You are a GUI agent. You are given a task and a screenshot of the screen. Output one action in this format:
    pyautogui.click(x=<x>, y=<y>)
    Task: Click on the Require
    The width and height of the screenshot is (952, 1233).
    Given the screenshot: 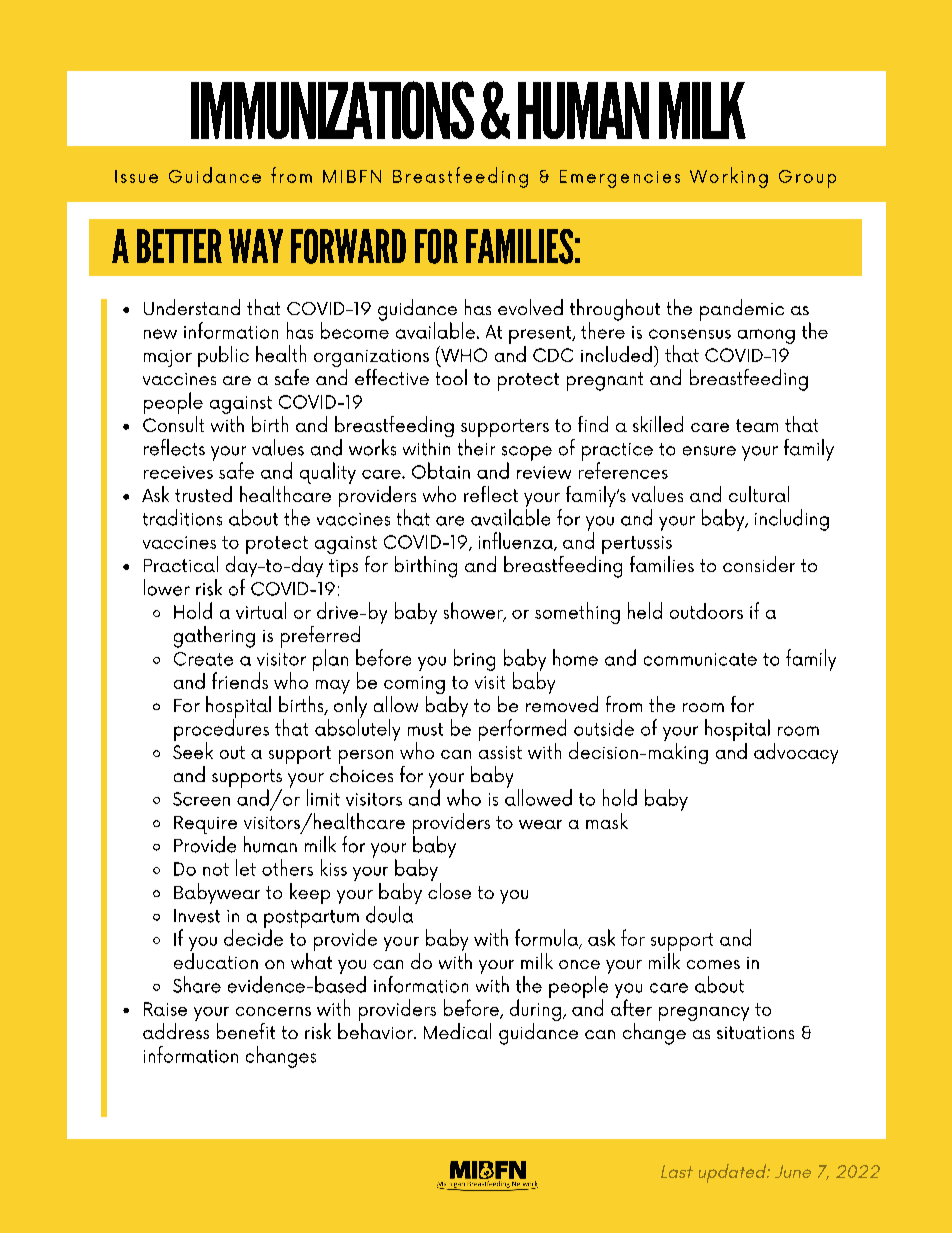 What is the action you would take?
    pyautogui.click(x=205, y=826)
